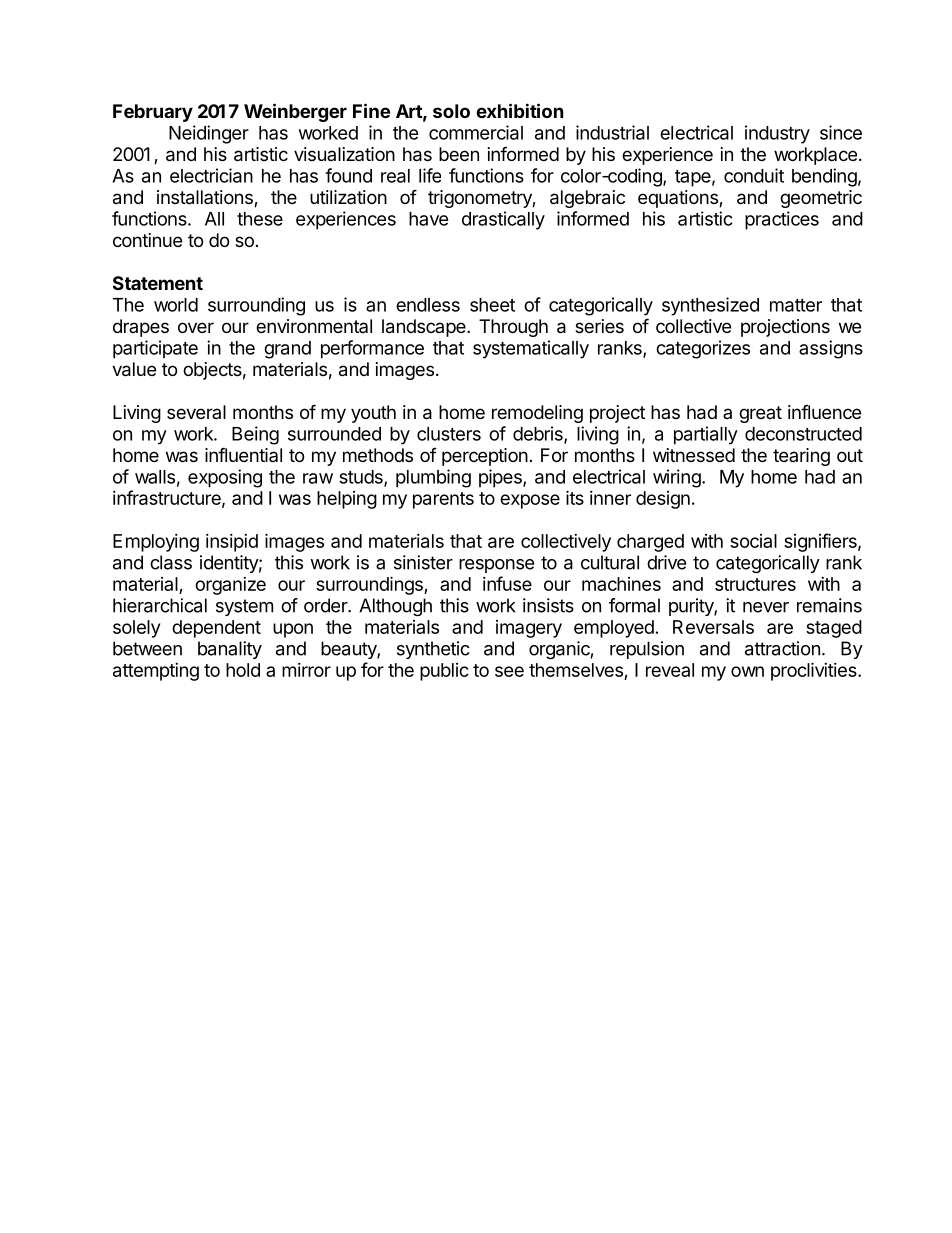  What do you see at coordinates (153, 113) in the document?
I see `February` at bounding box center [153, 113].
